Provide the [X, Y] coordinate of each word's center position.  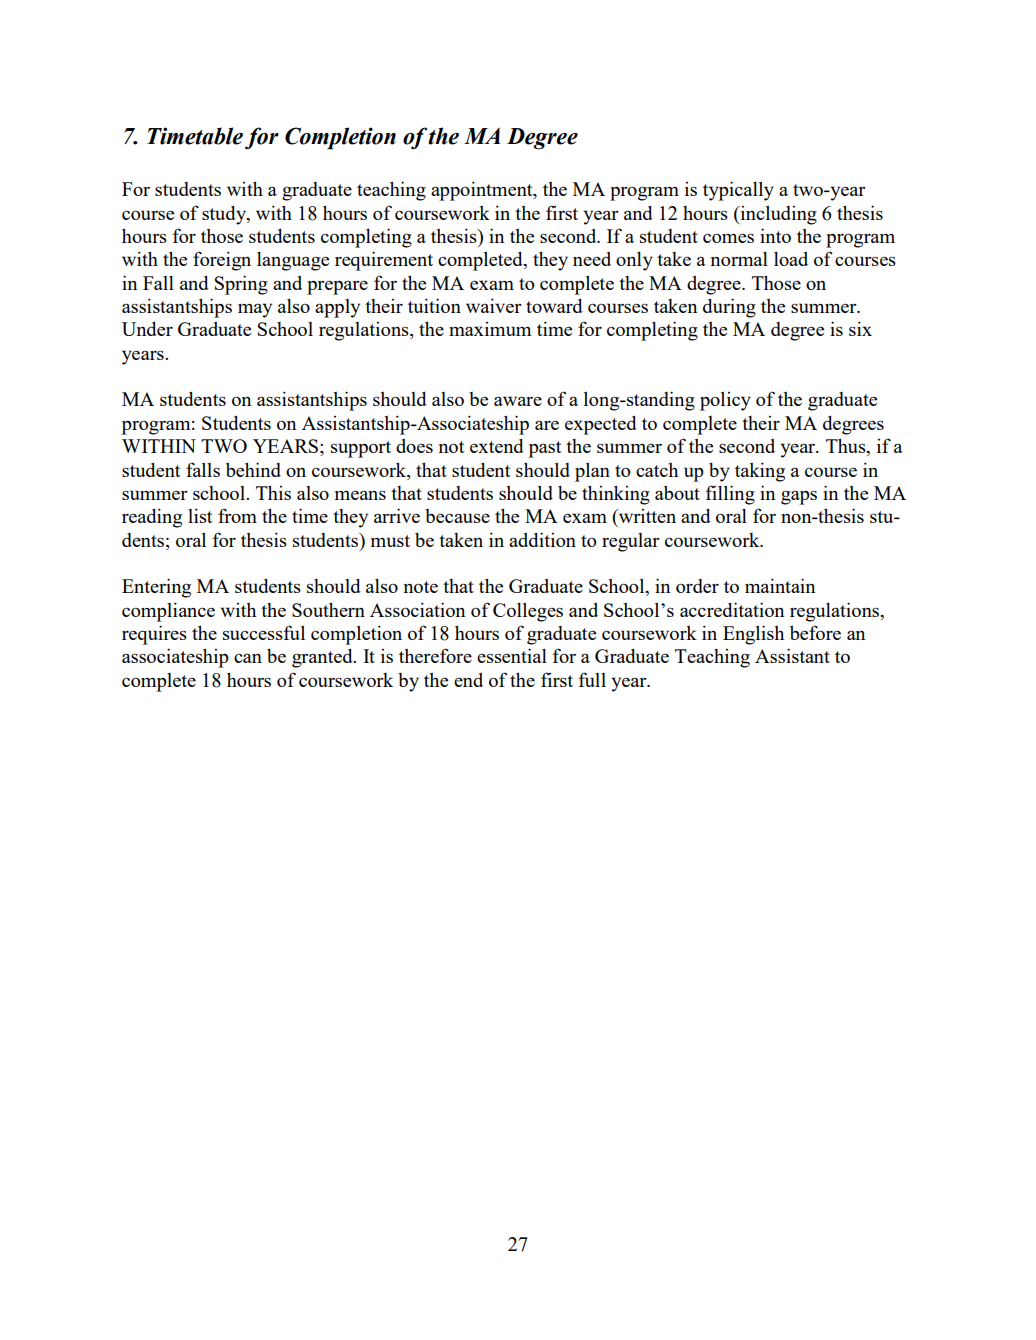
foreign [222, 261]
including [777, 215]
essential [512, 655]
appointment [483, 191]
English [753, 635]
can [248, 658]
